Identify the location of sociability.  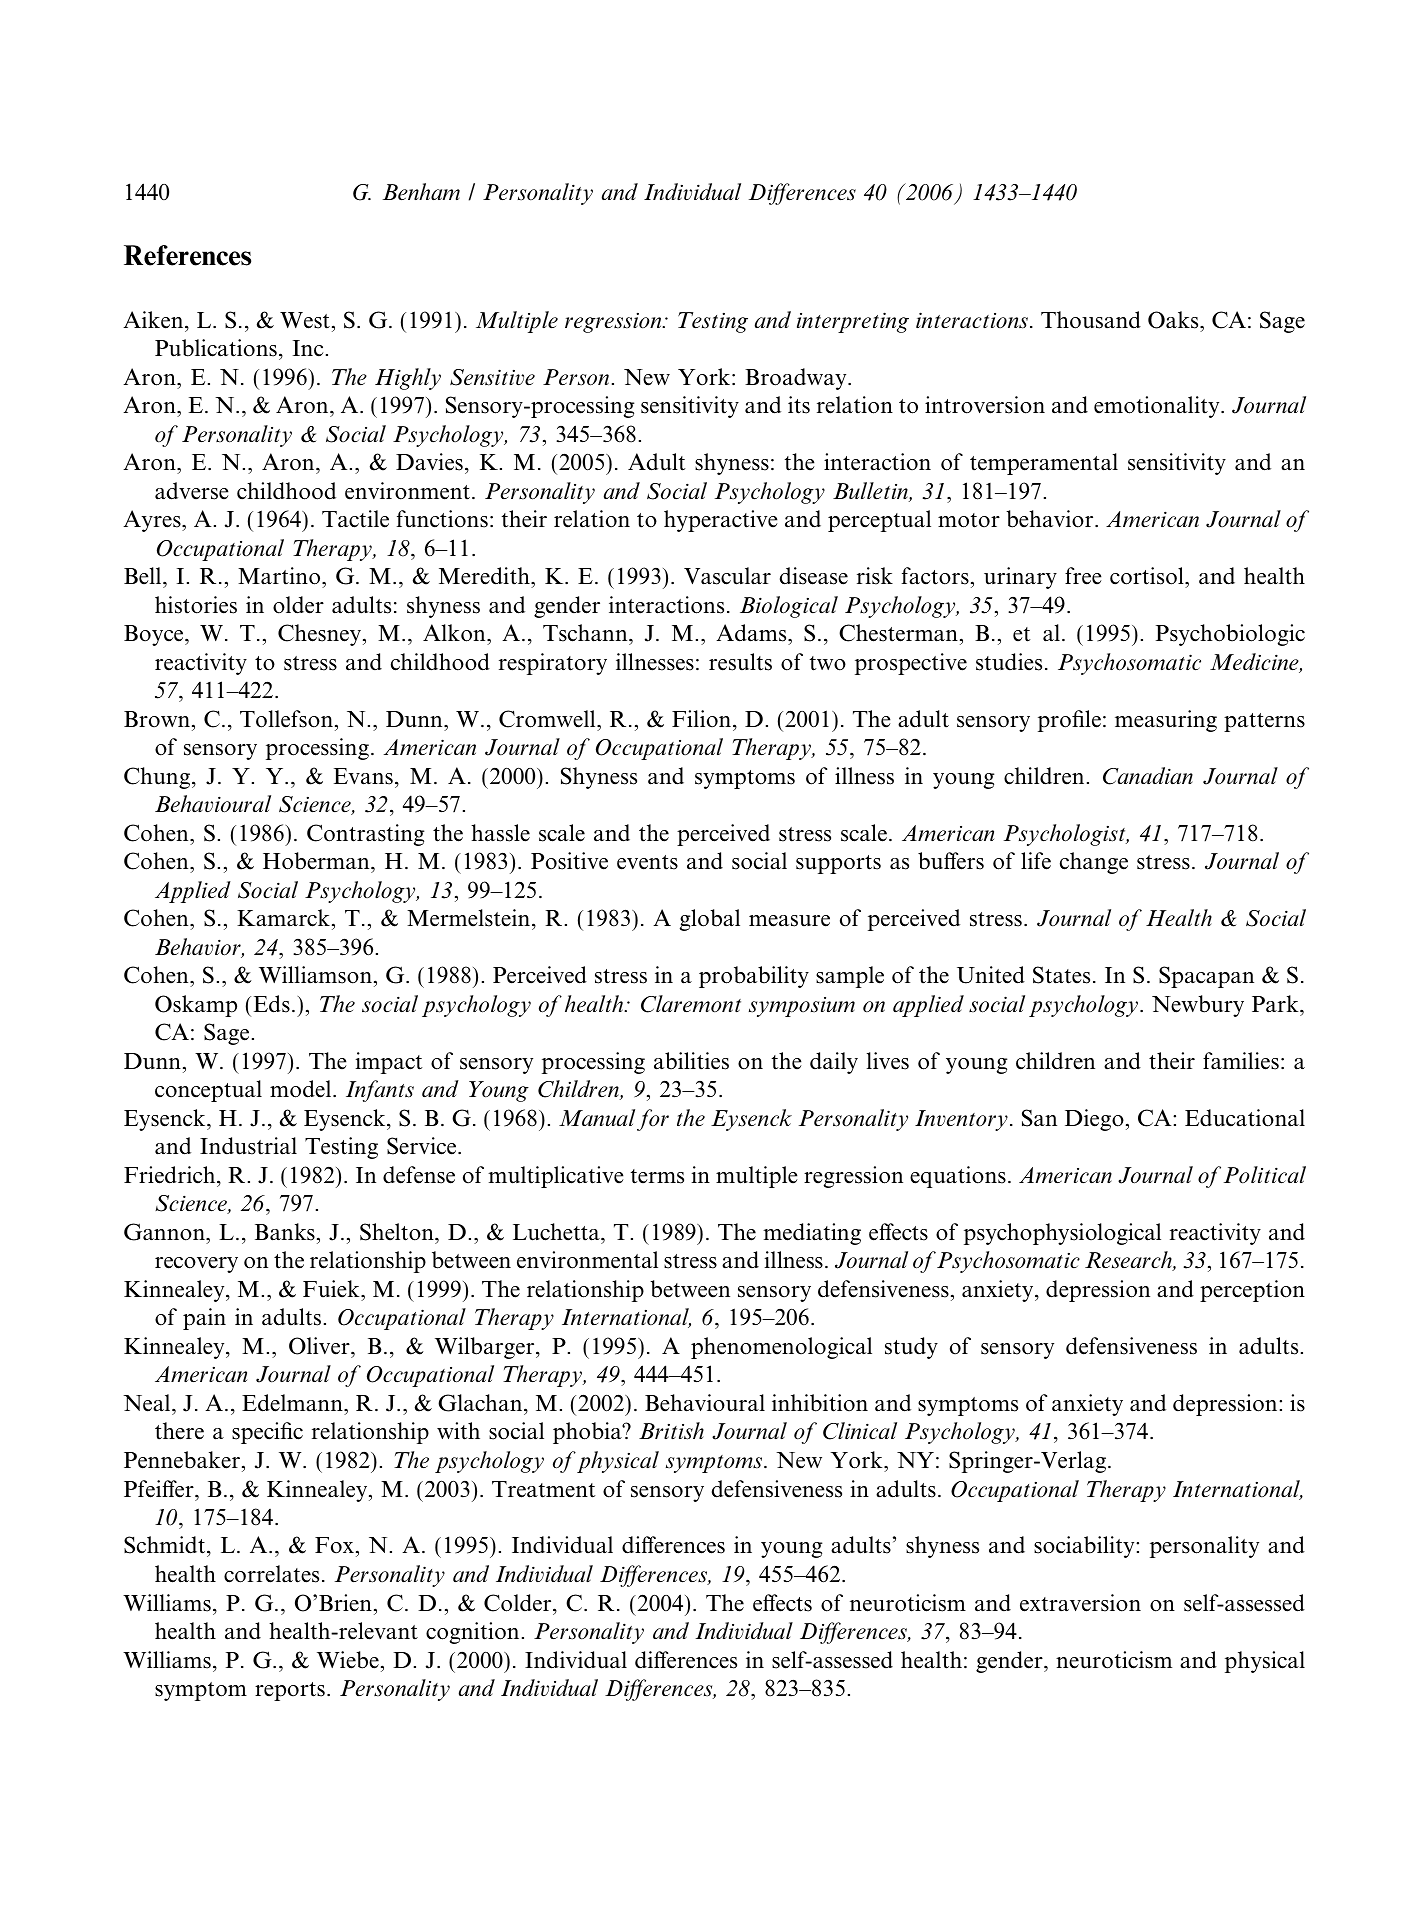
(1085, 1547).
